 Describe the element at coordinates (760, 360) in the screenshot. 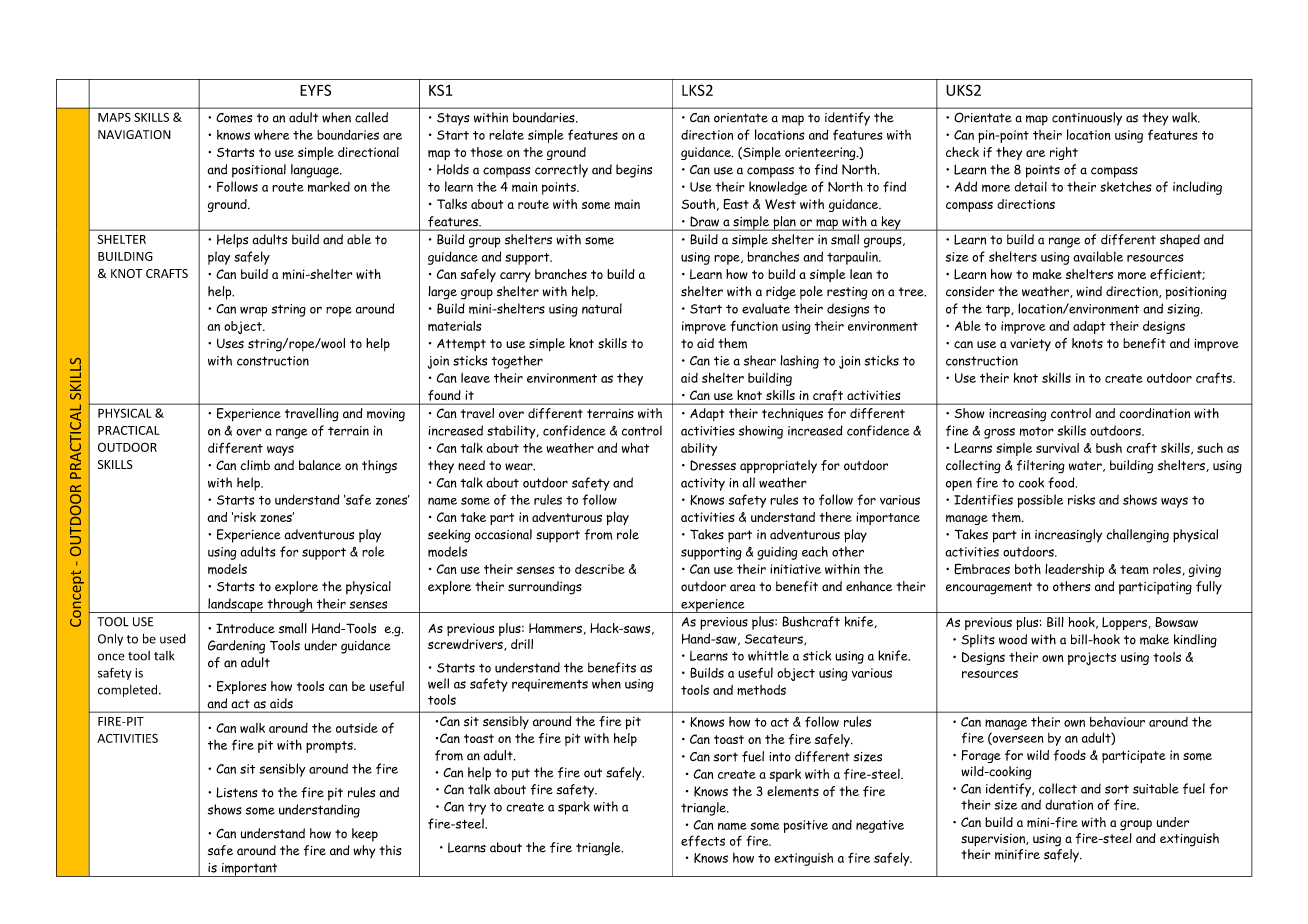

I see `shear` at that location.
